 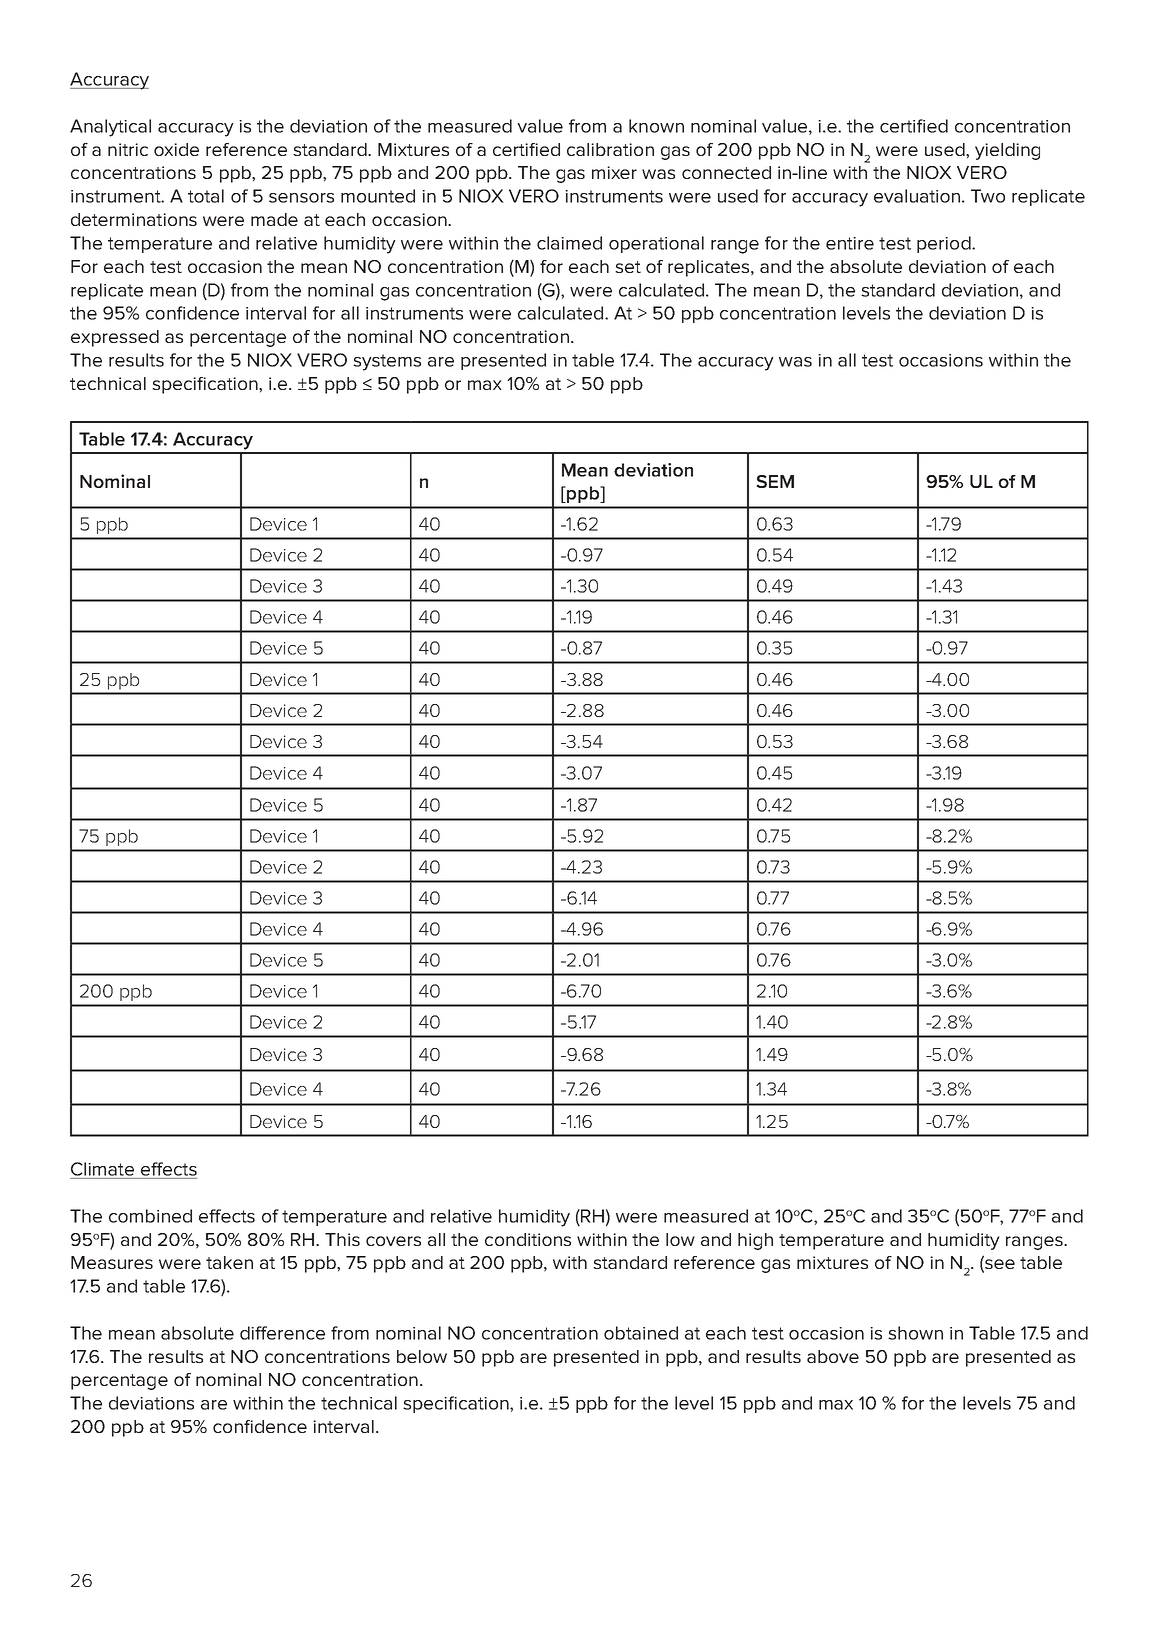 What do you see at coordinates (387, 362) in the document?
I see `systems` at bounding box center [387, 362].
